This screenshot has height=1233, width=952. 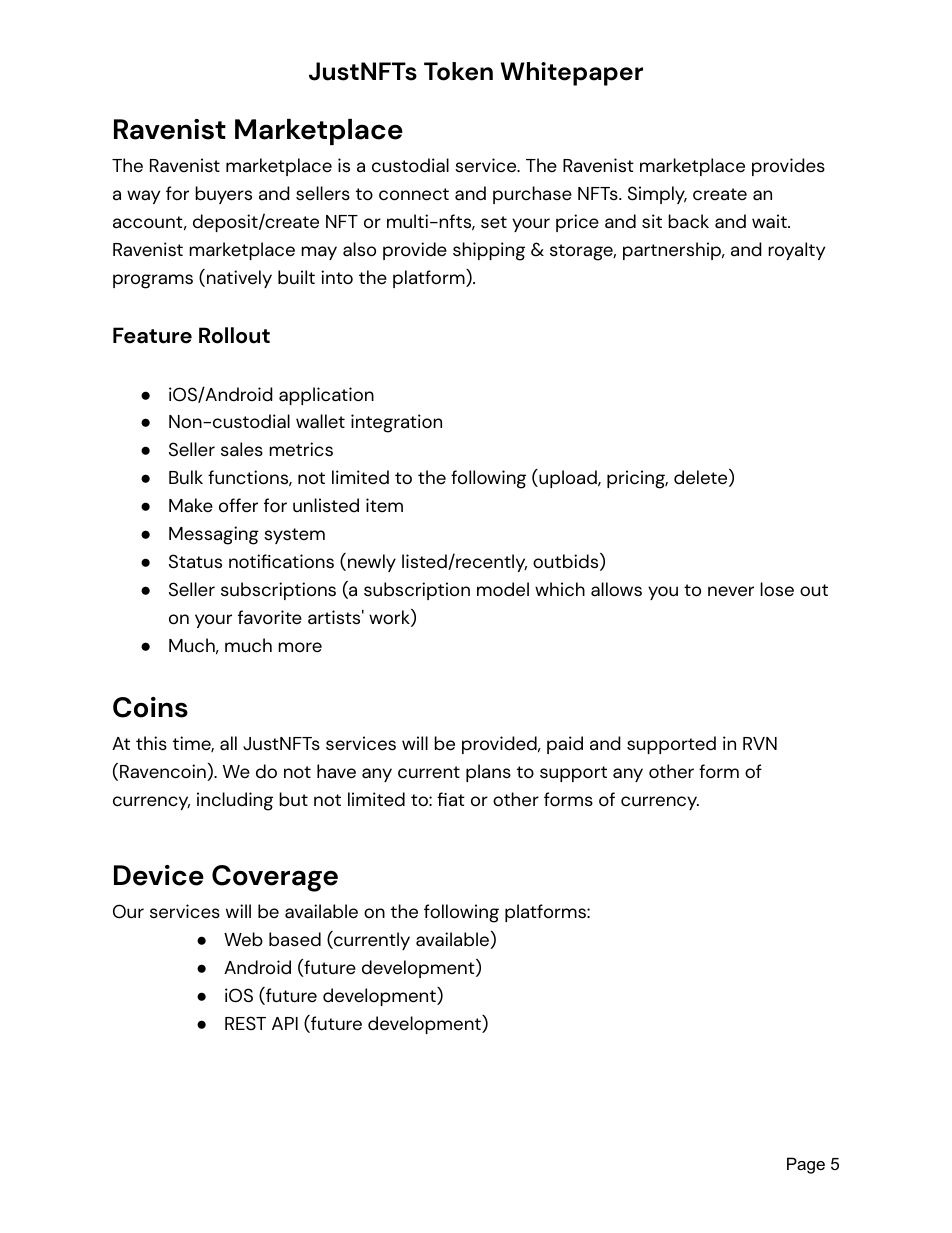 What do you see at coordinates (731, 591) in the screenshot?
I see `never` at bounding box center [731, 591].
